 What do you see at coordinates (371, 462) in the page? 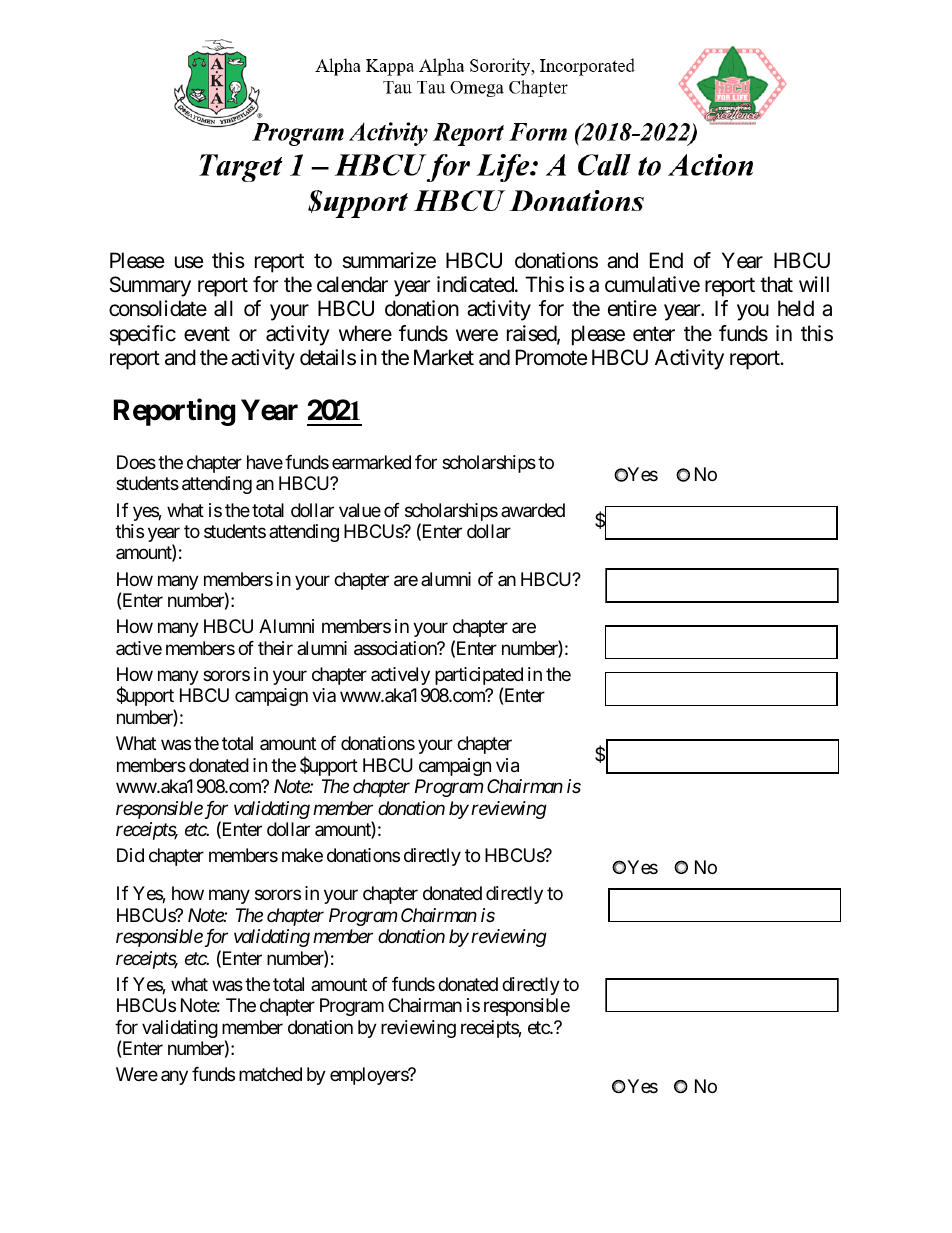
I see `earmarked` at bounding box center [371, 462].
